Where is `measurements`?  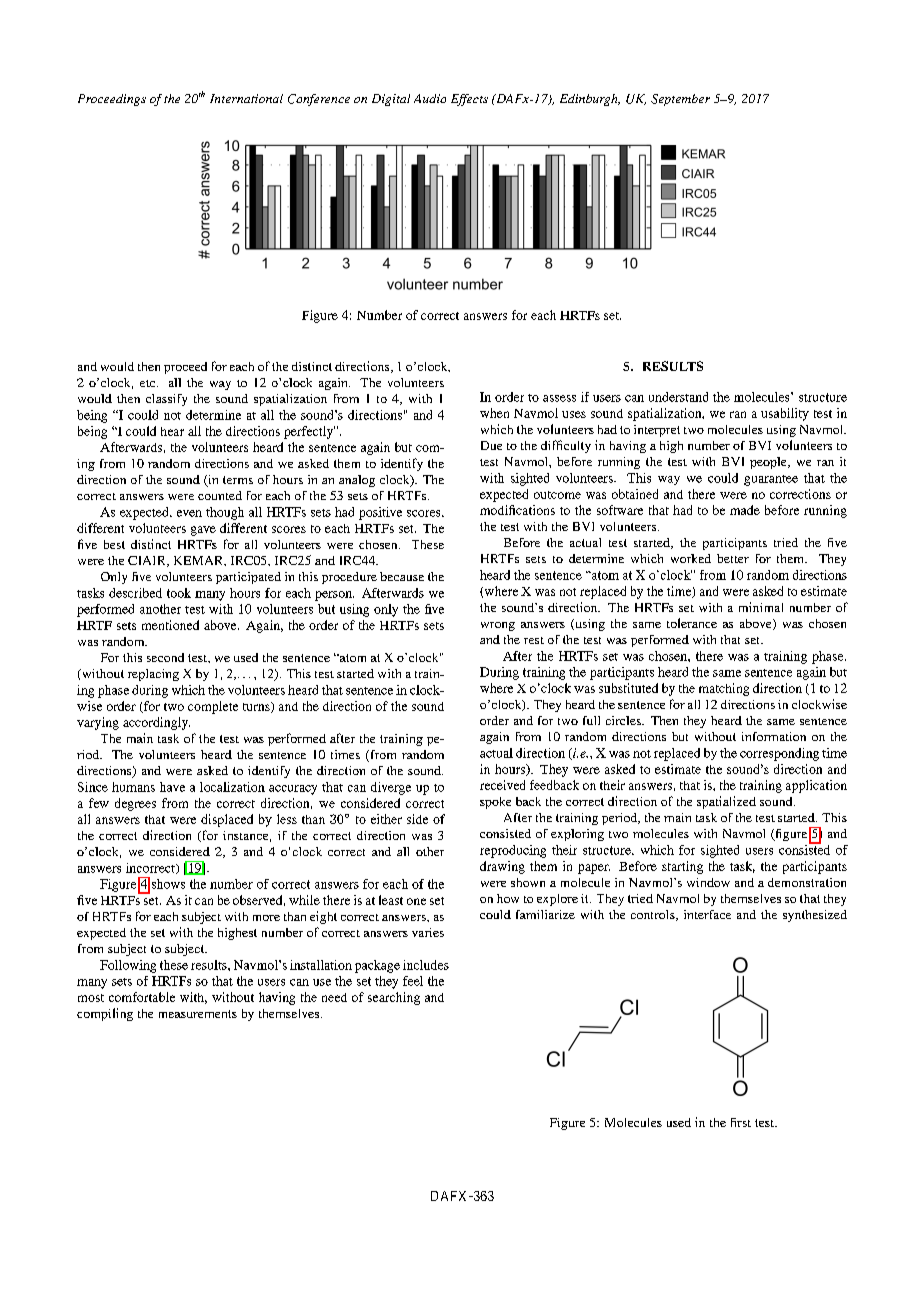
measurements is located at coordinates (198, 1014).
